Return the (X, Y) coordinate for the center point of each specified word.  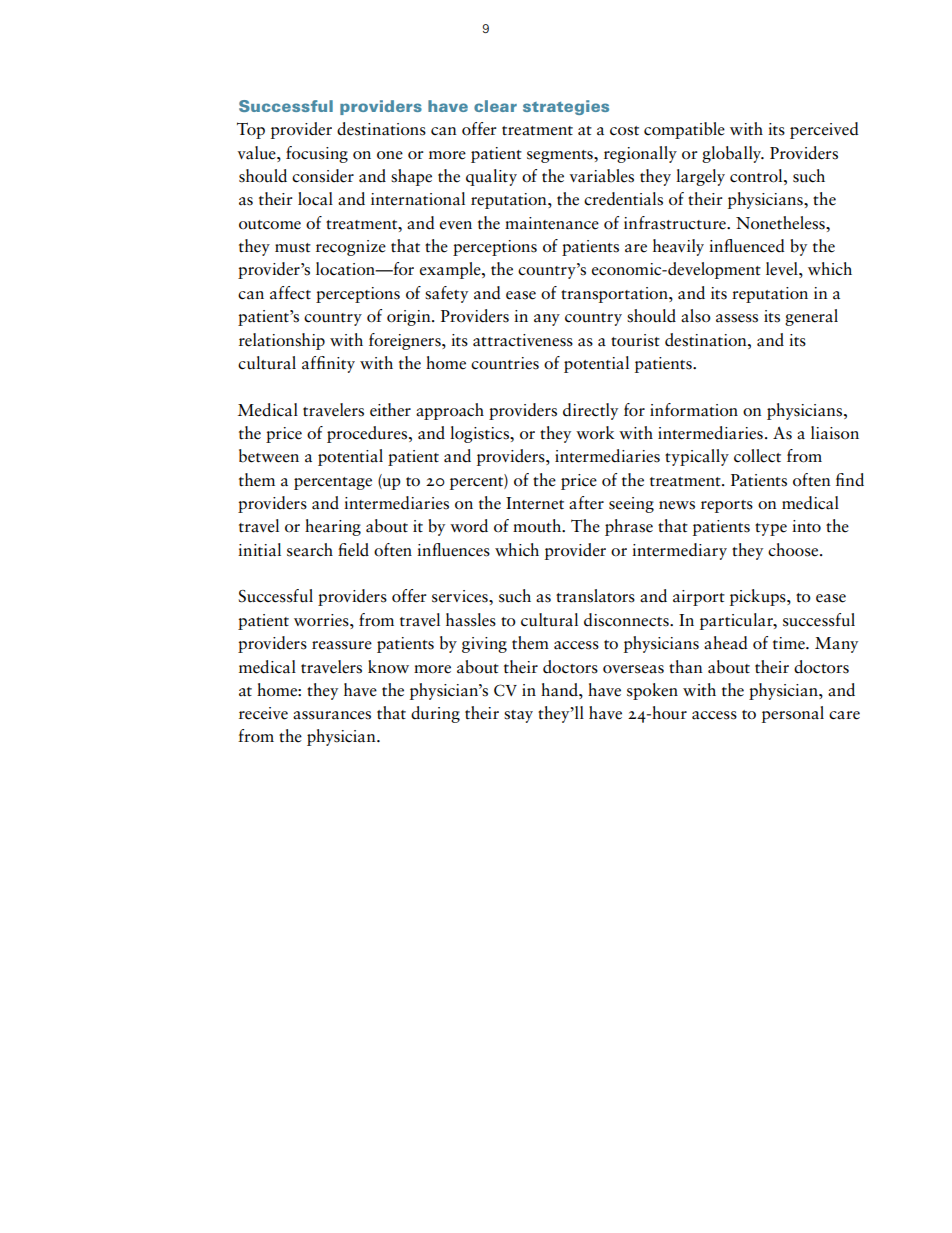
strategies (566, 107)
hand (560, 690)
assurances (332, 715)
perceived (824, 130)
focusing (317, 154)
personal (793, 714)
